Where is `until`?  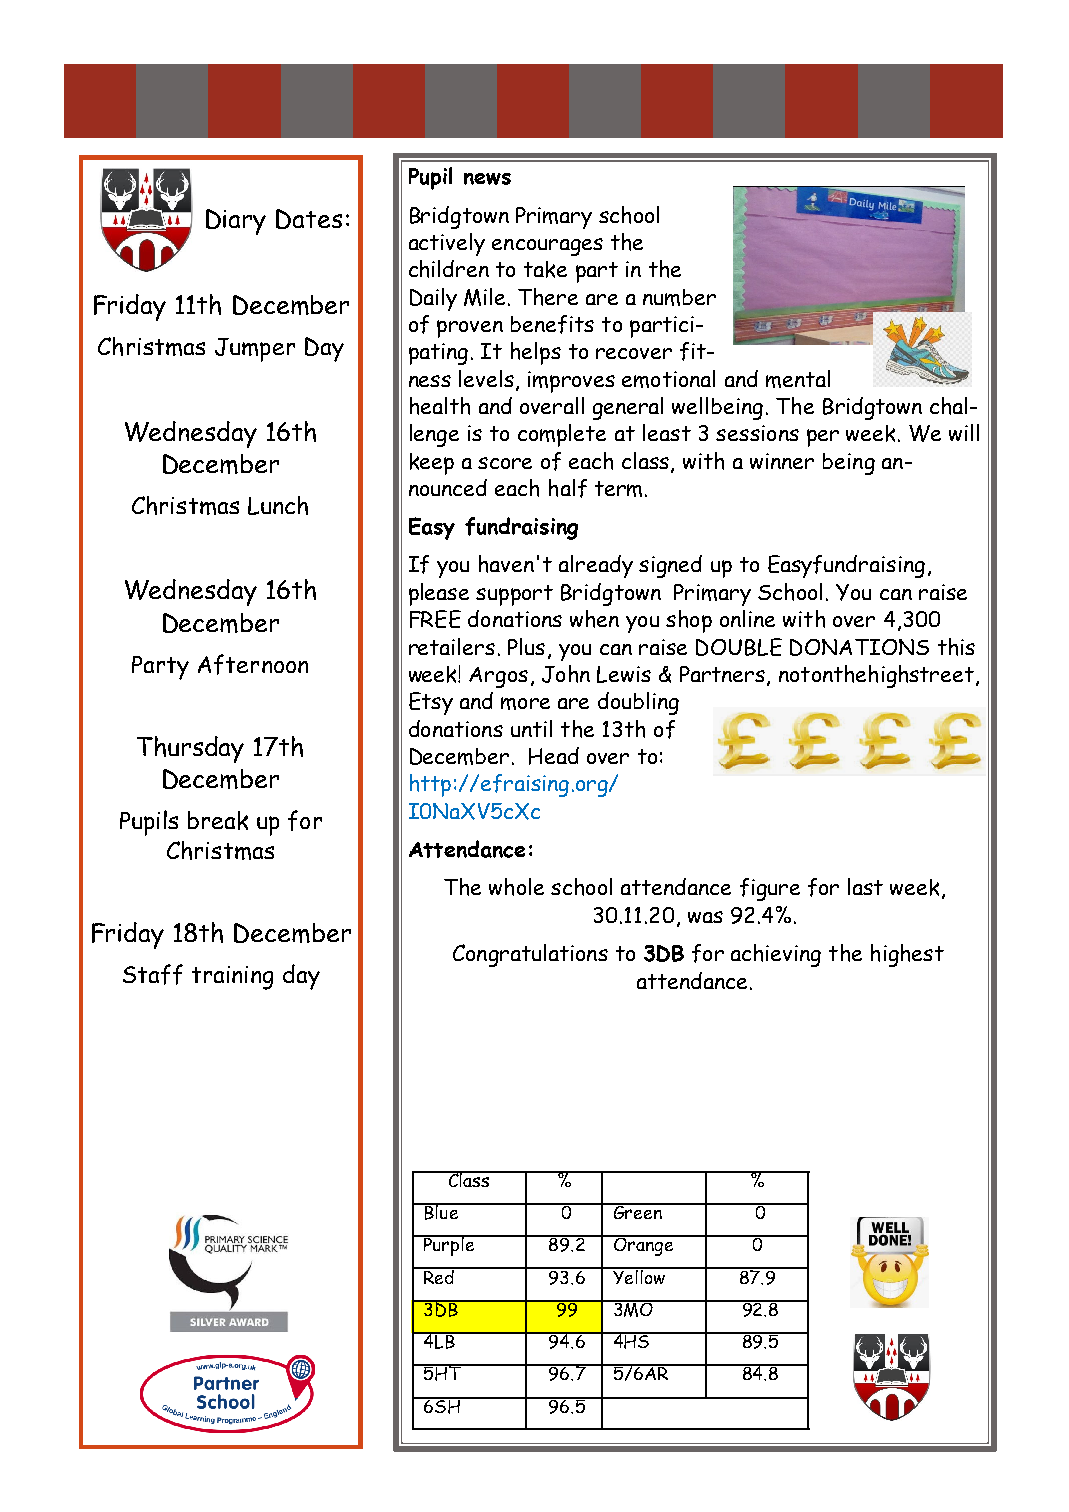 until is located at coordinates (531, 728).
